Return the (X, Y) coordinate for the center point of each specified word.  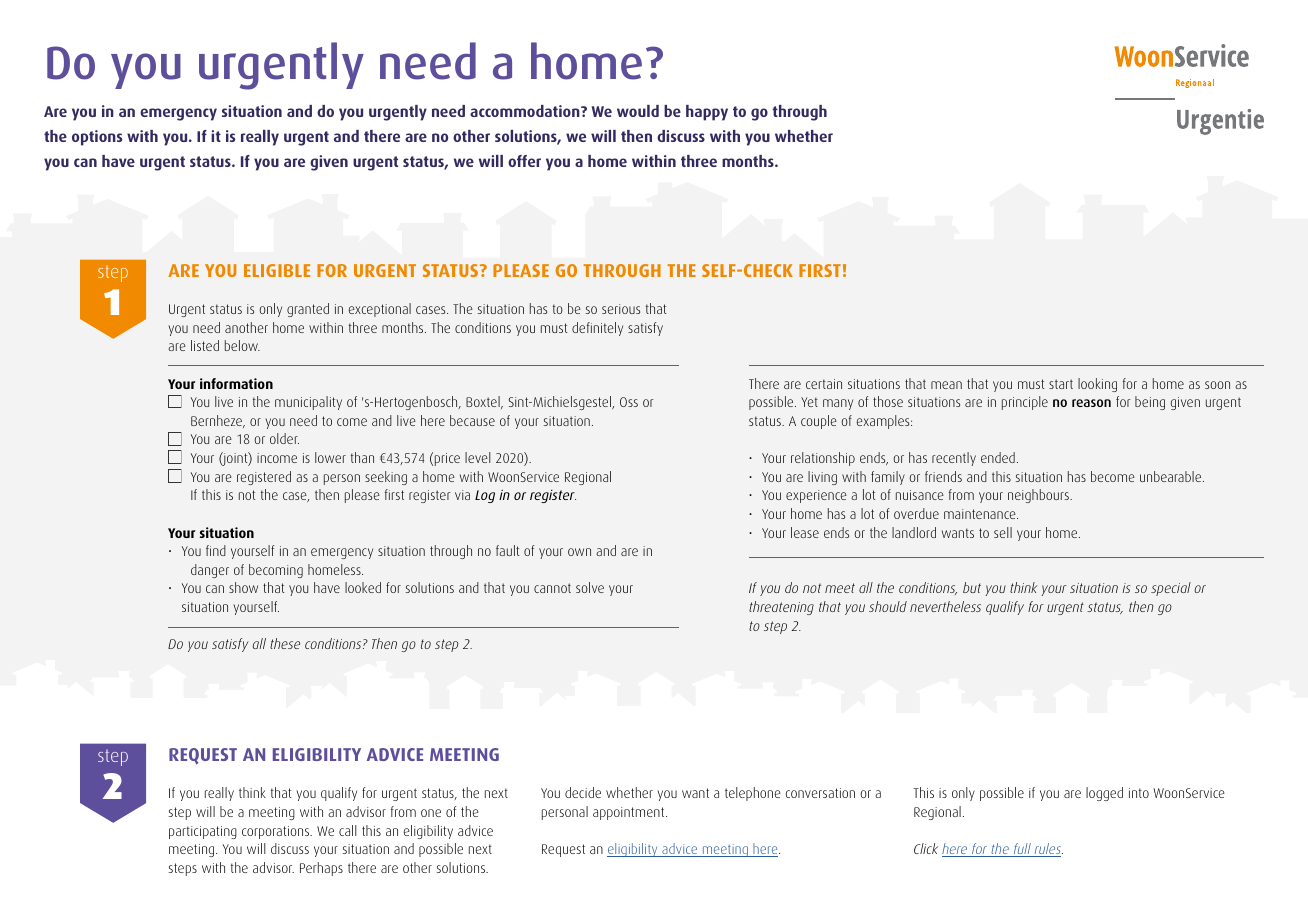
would (638, 111)
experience (816, 496)
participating (203, 832)
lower (330, 457)
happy (707, 113)
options (97, 138)
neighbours (1039, 496)
